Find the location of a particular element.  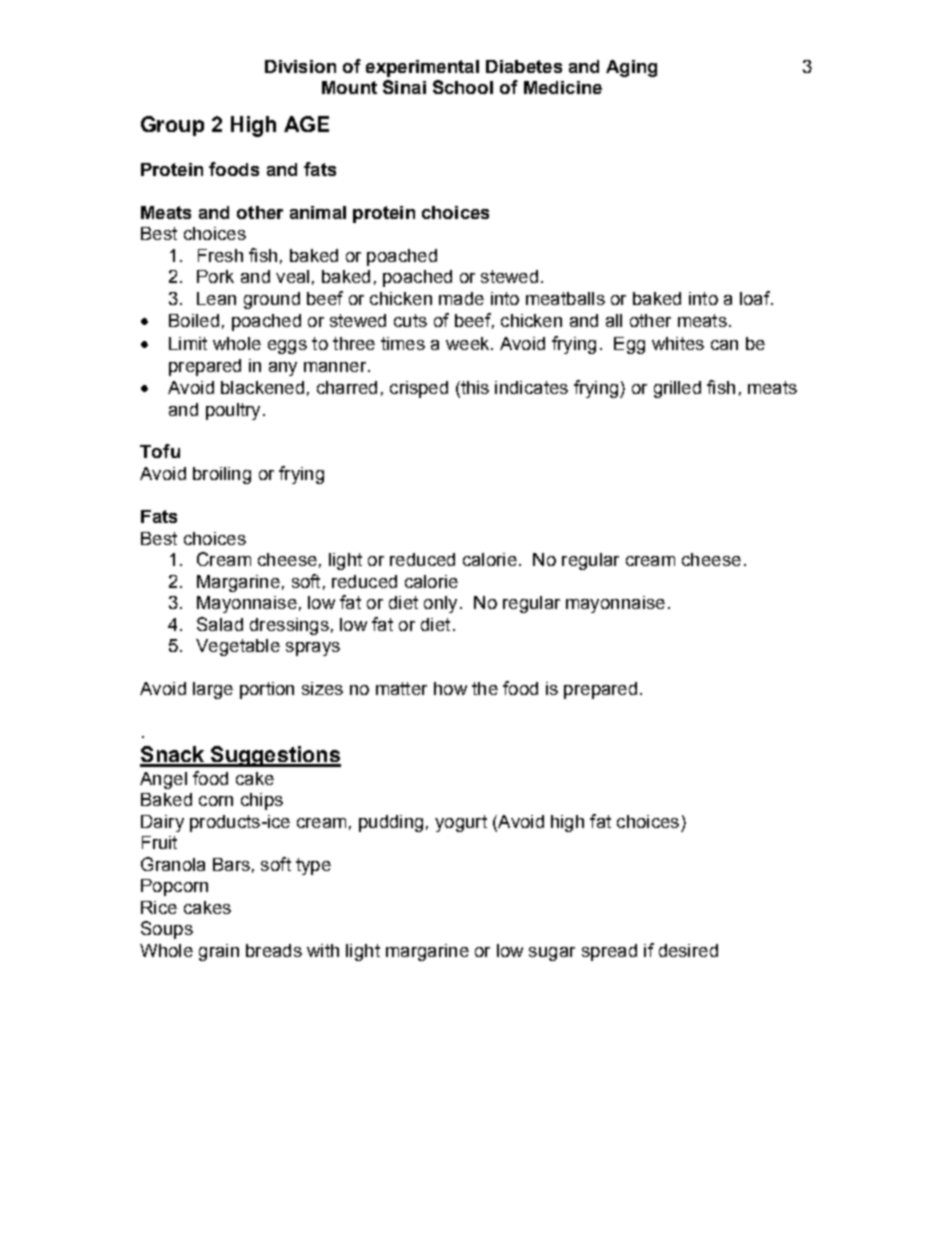

only is located at coordinates (440, 604).
